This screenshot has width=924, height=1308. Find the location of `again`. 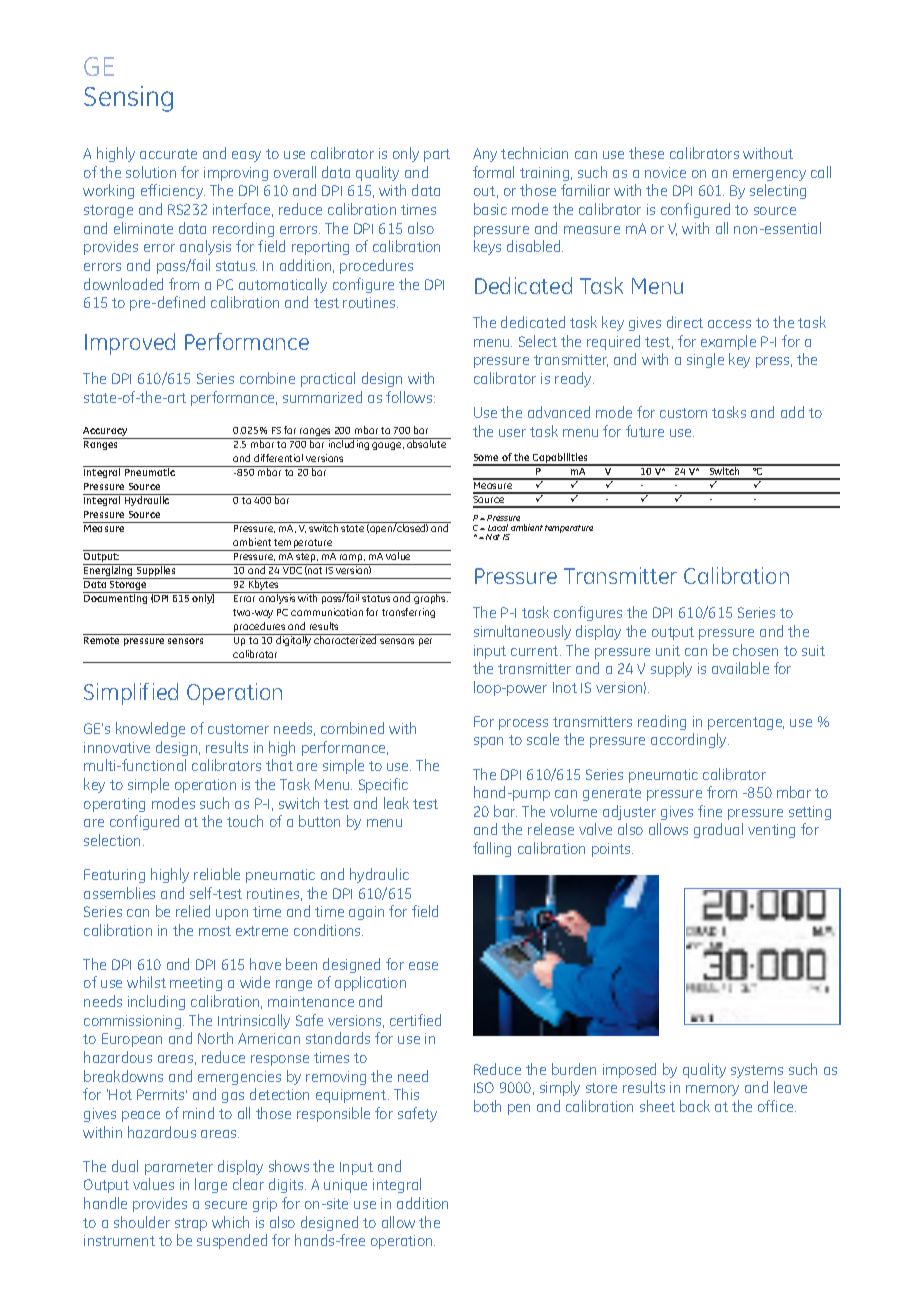

again is located at coordinates (366, 913).
